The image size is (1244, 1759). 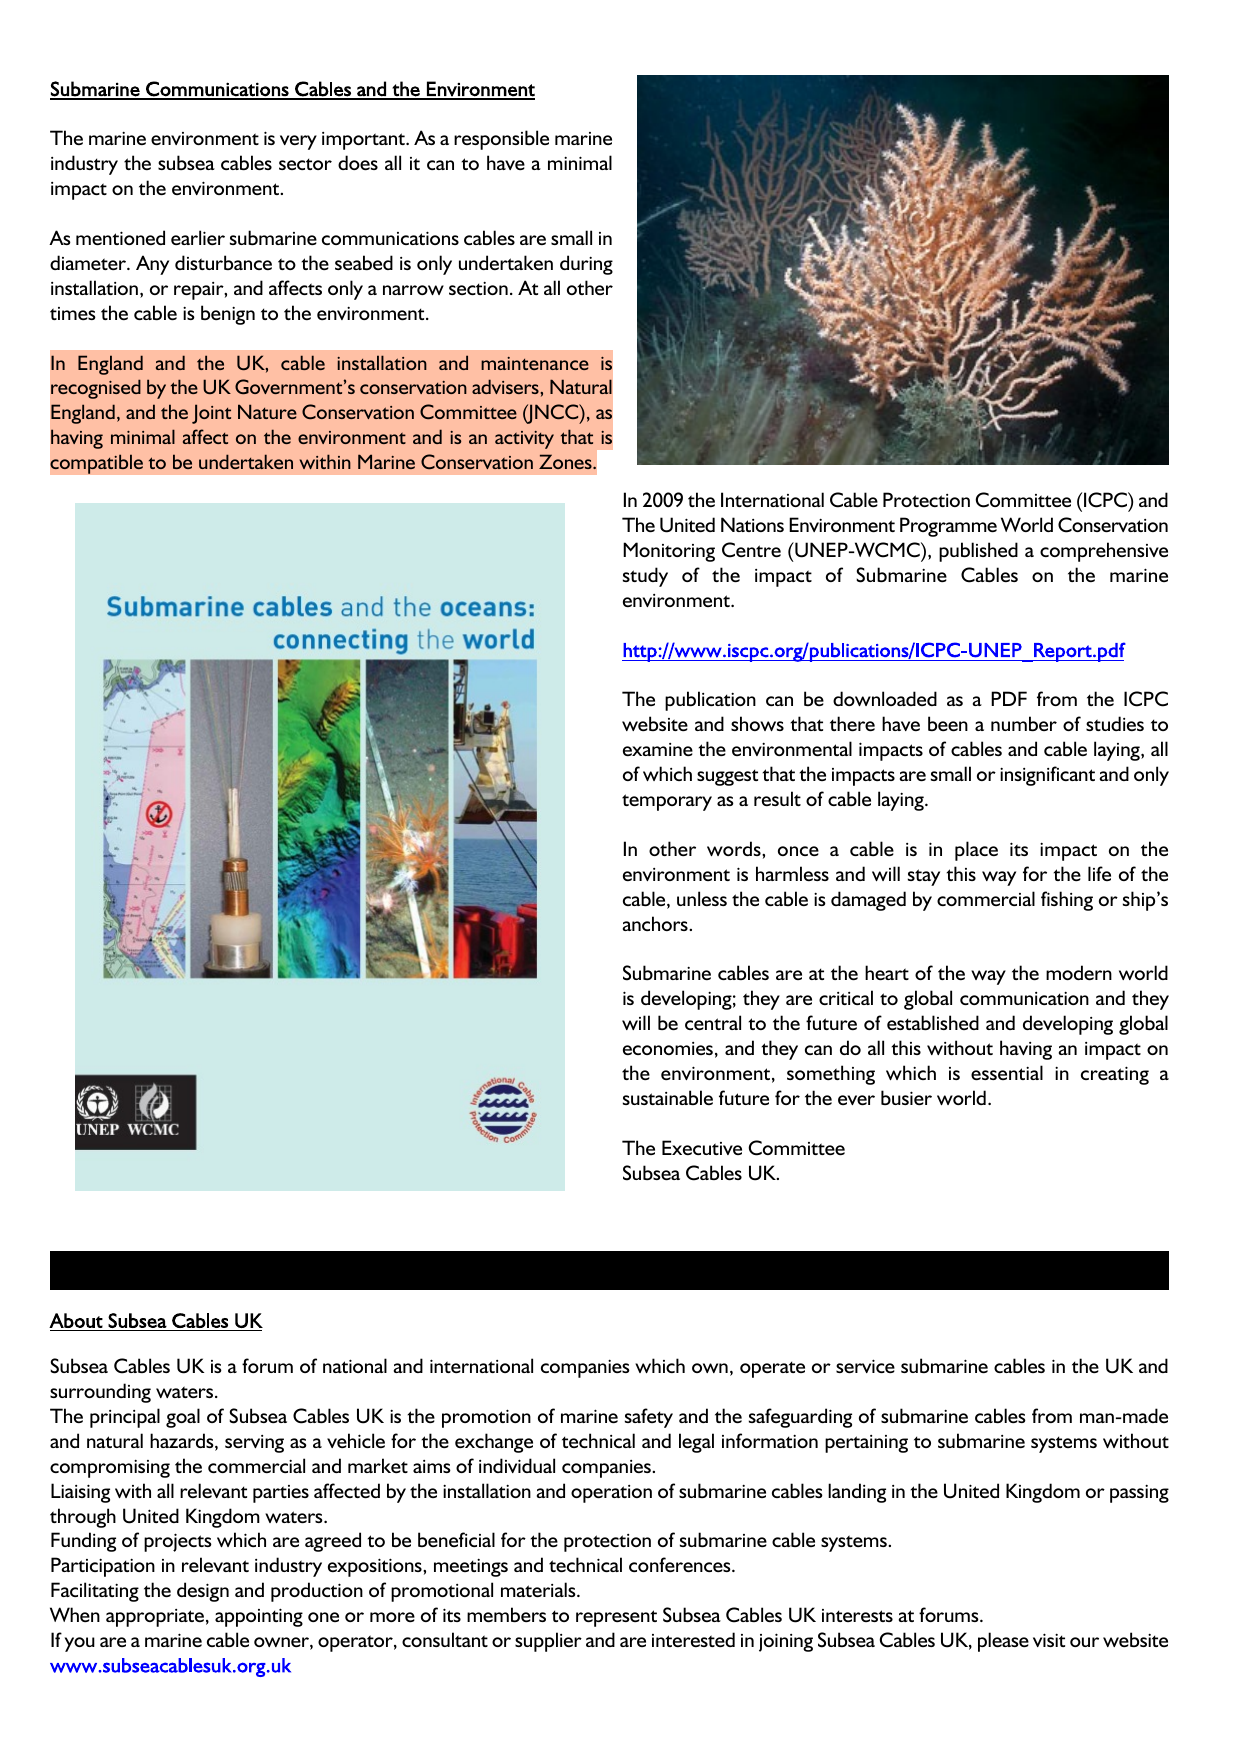 I want to click on number, so click(x=1024, y=723).
